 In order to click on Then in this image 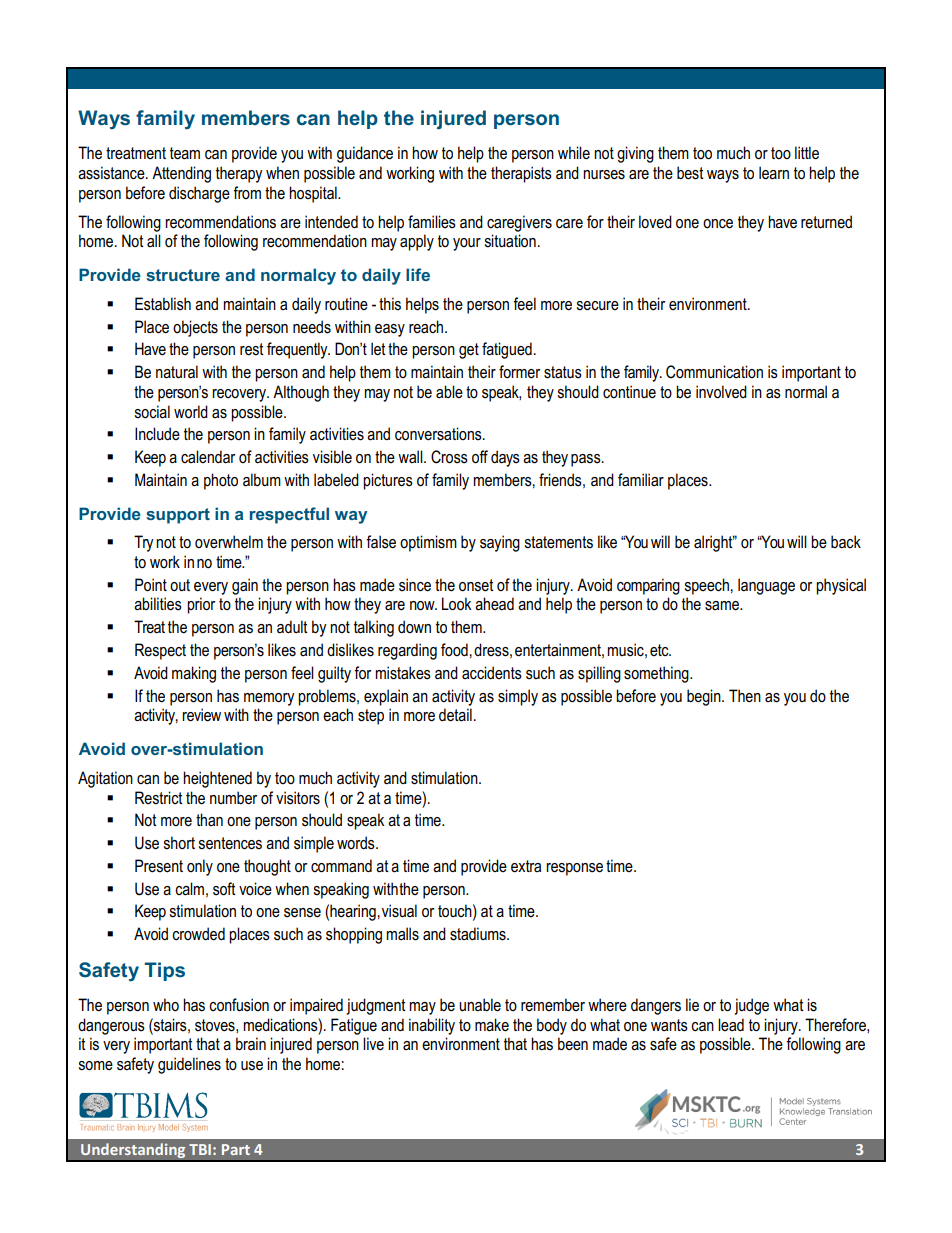, I will do `click(745, 696)`.
